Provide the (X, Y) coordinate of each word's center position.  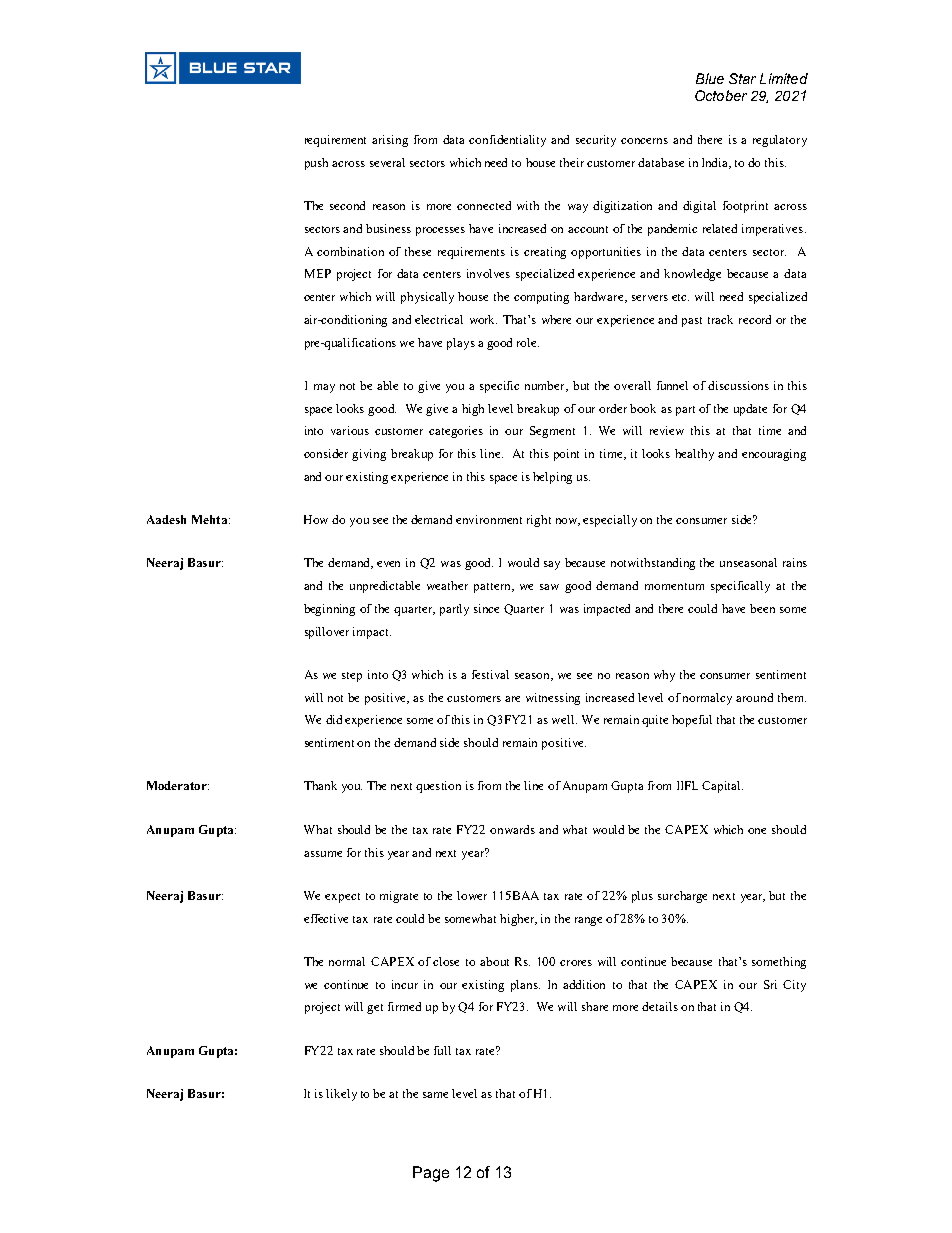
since (486, 608)
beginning (329, 610)
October (721, 95)
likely (341, 1095)
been (762, 608)
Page (431, 1174)
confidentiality (507, 141)
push (316, 164)
